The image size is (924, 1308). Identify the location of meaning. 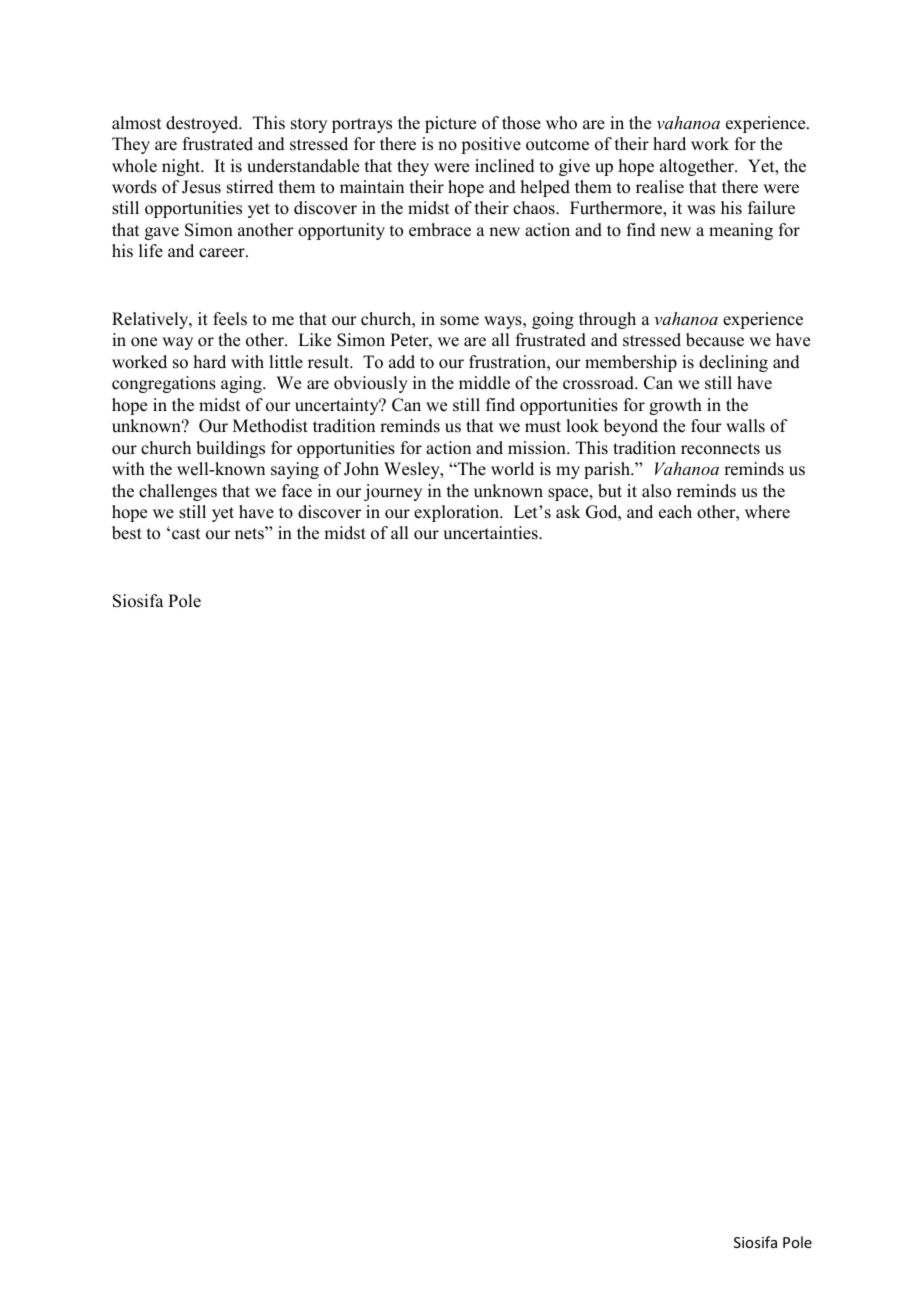
(741, 231).
